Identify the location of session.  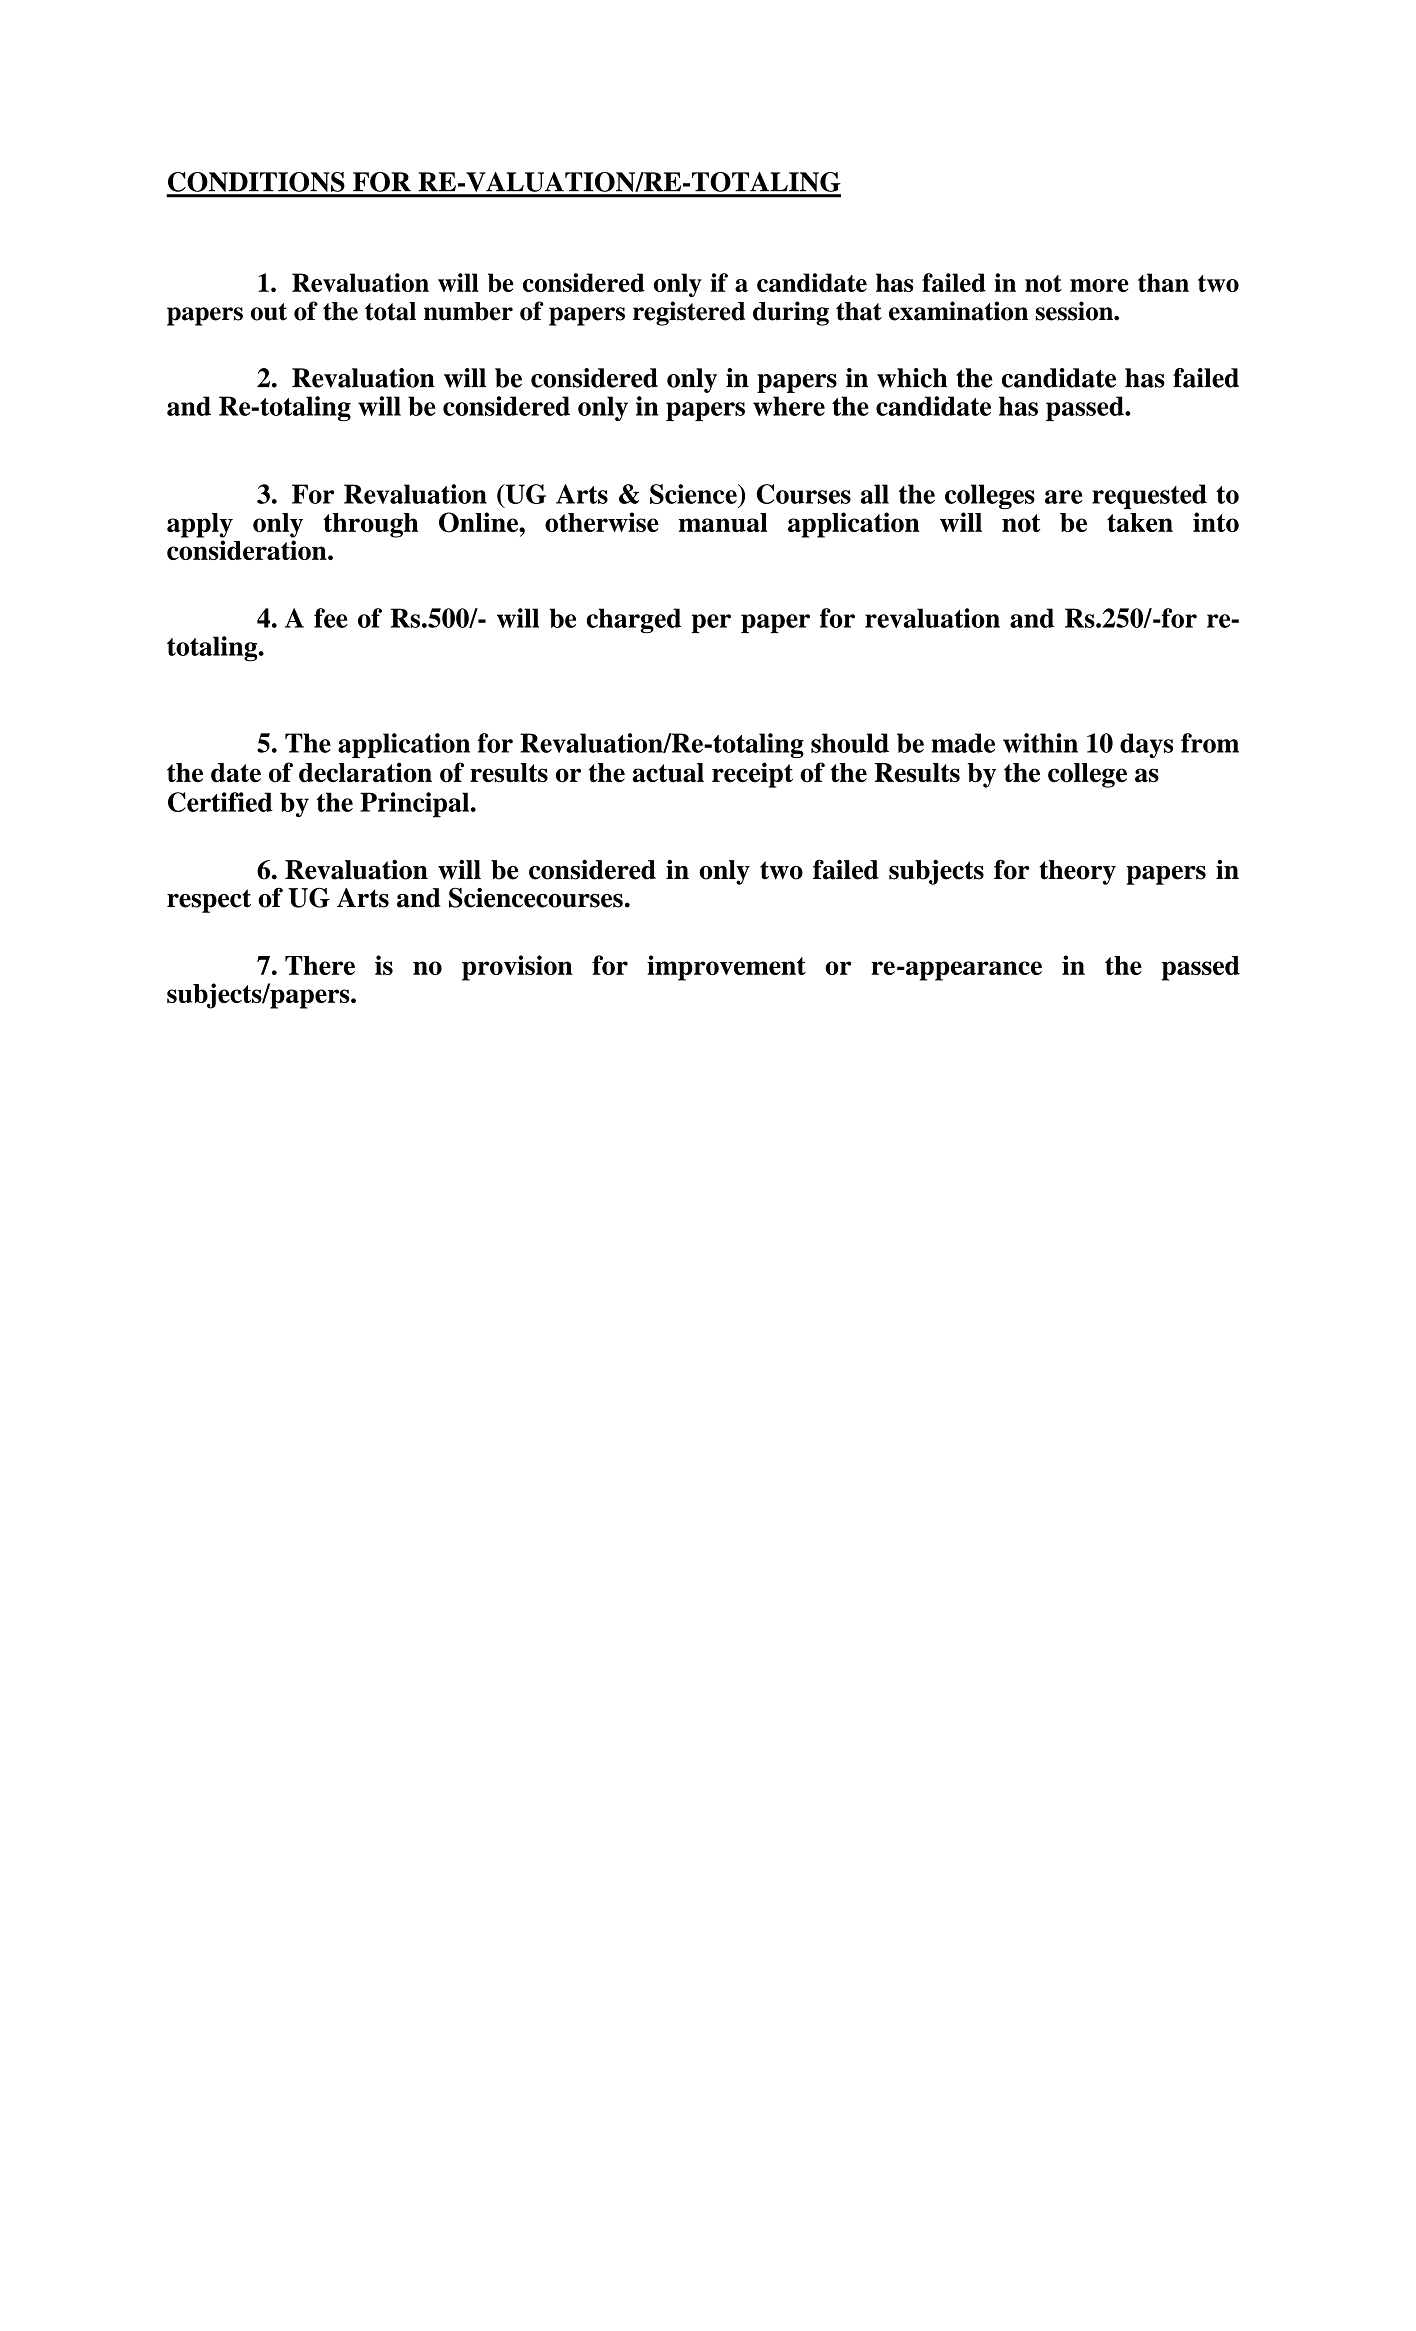
(1075, 311).
